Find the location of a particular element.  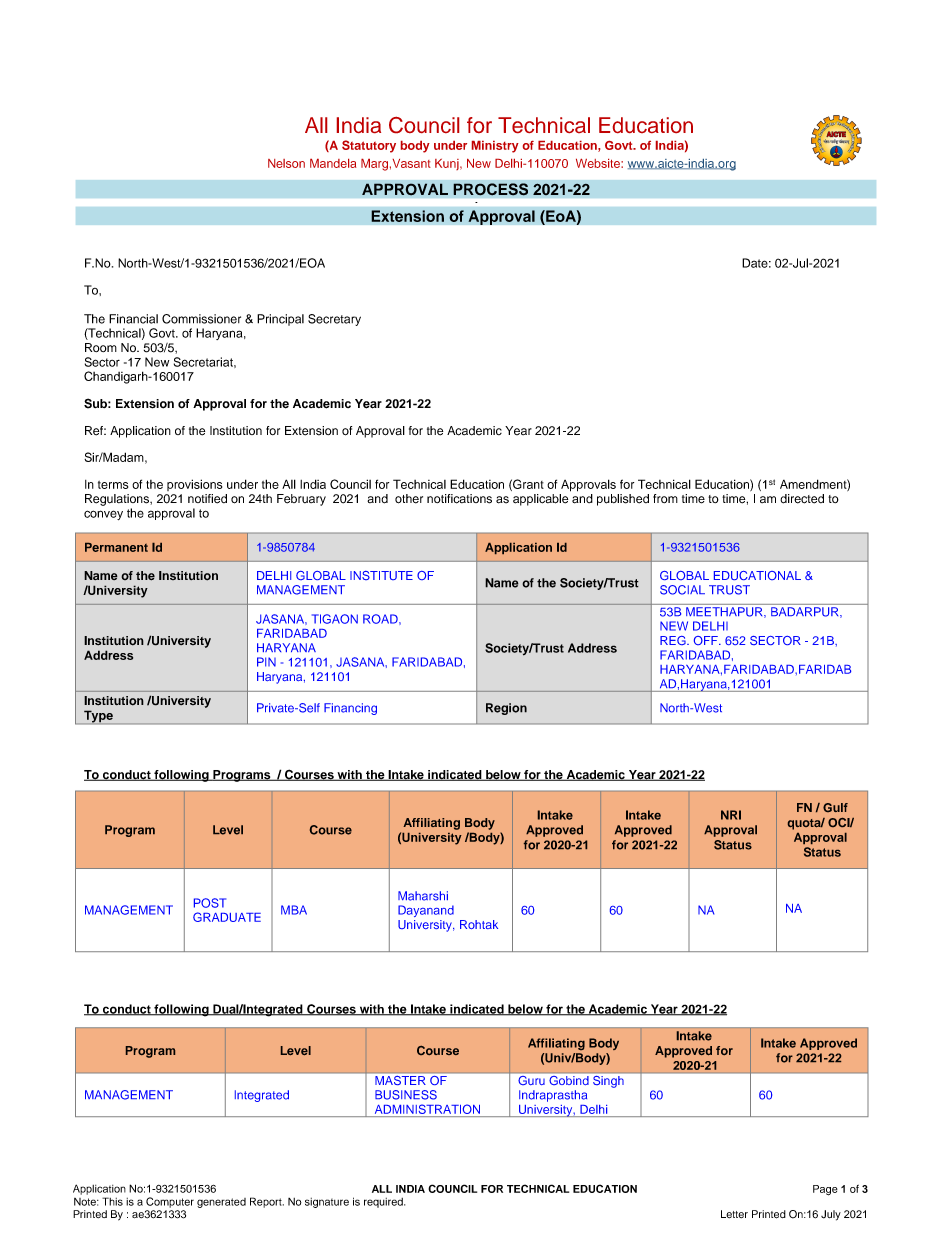

PROCESS is located at coordinates (490, 189).
